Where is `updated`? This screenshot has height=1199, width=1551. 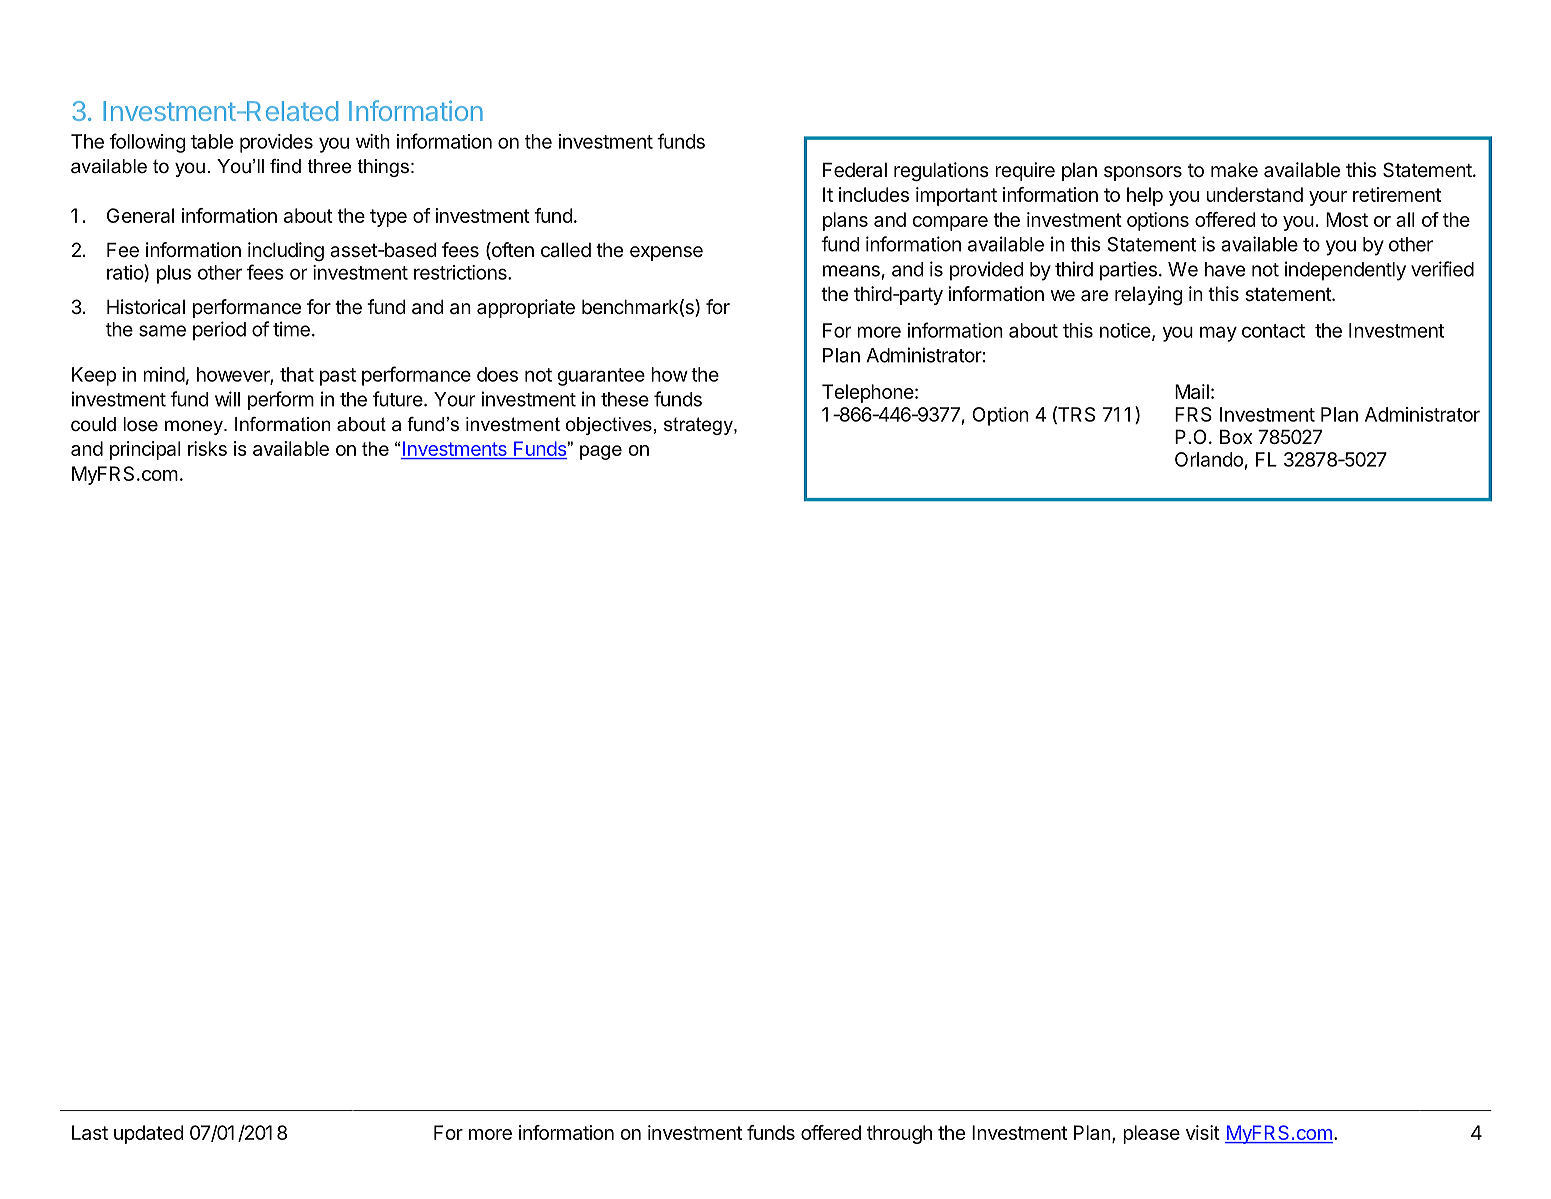 updated is located at coordinates (148, 1134).
